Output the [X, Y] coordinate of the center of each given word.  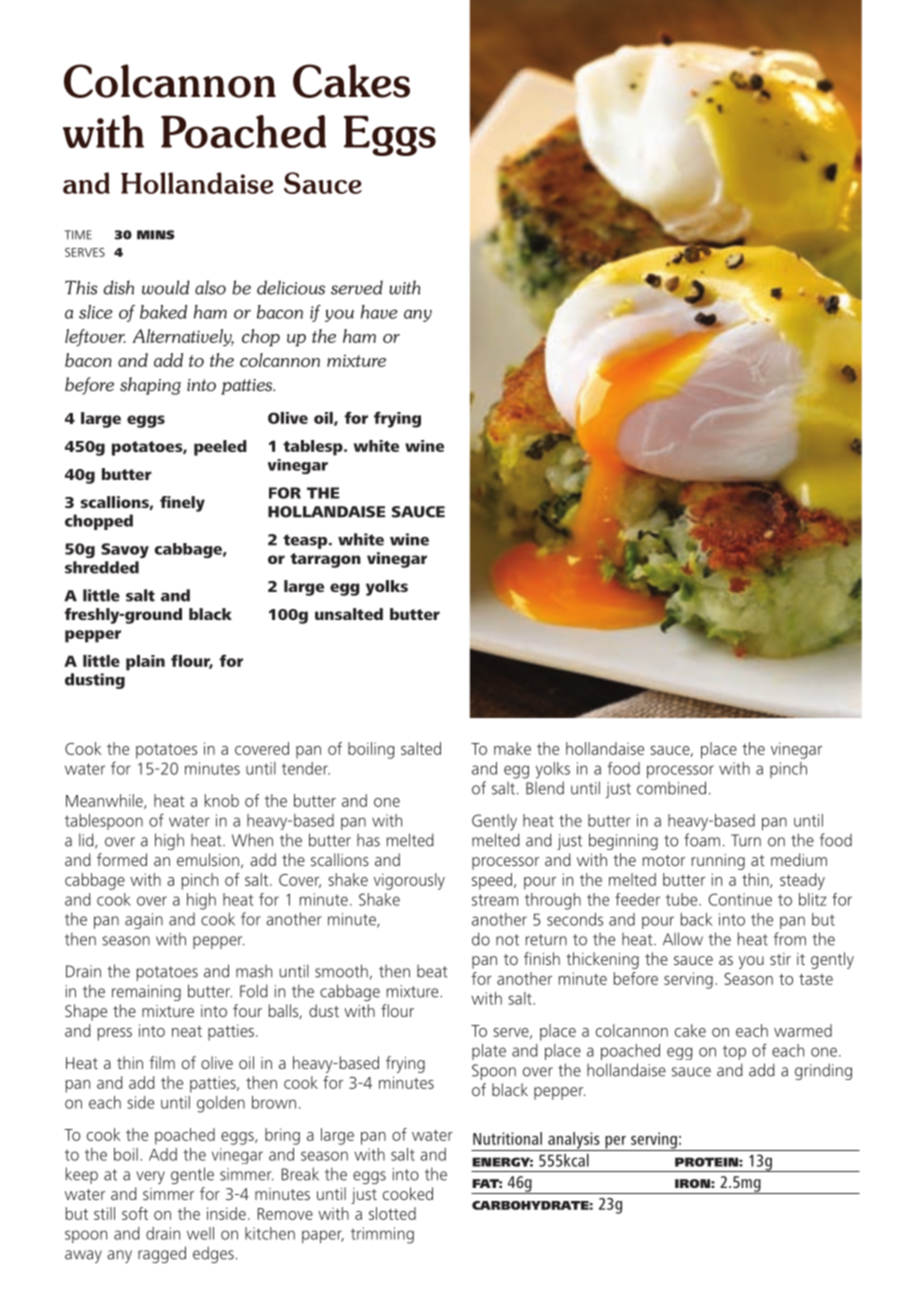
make [512, 748]
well [200, 1233]
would [166, 287]
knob [222, 800]
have [379, 312]
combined [671, 788]
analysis [574, 1141]
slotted [392, 1213]
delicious [291, 287]
